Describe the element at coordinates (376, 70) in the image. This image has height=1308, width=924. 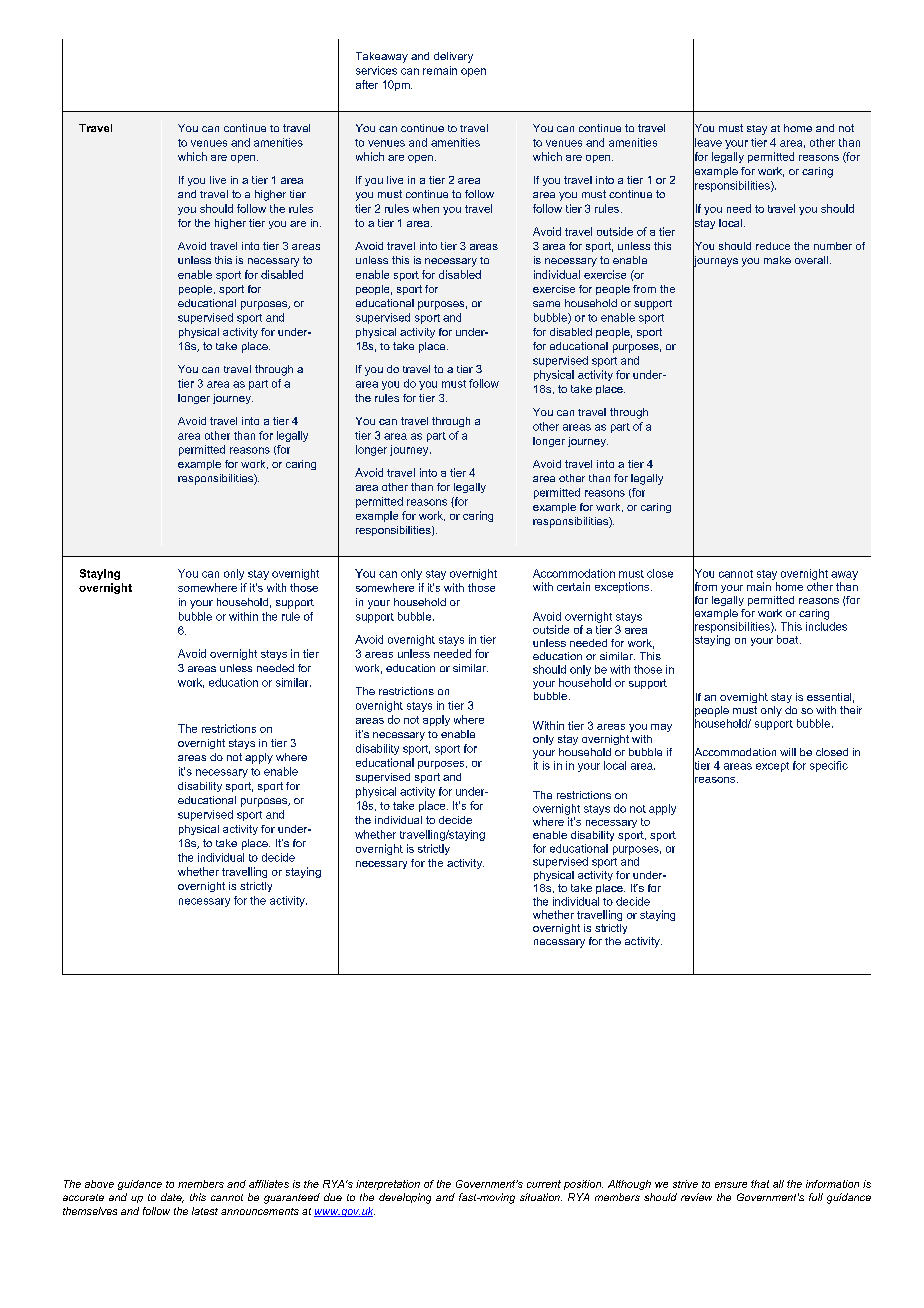
I see `services` at that location.
